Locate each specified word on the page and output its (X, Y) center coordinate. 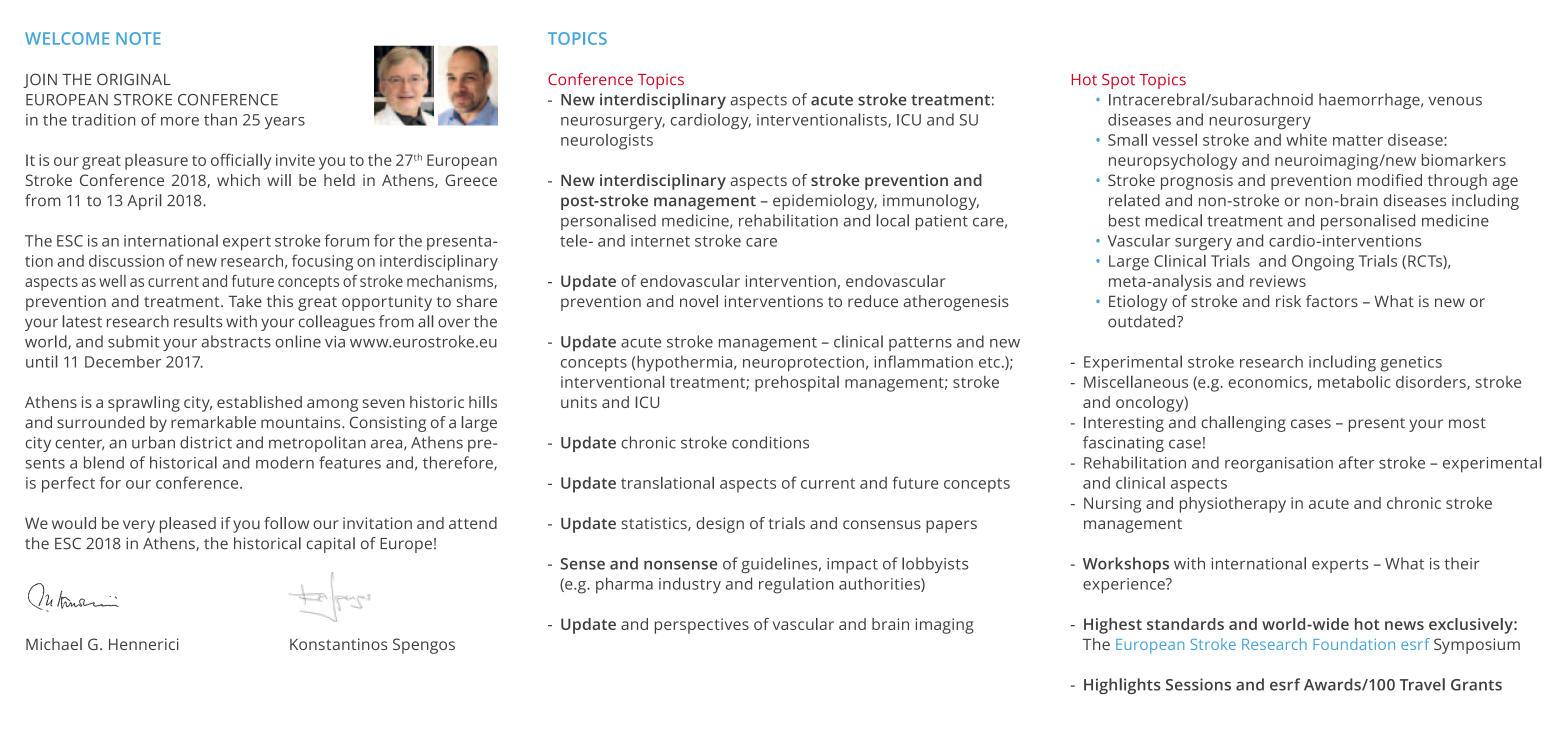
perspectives (702, 626)
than (220, 119)
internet (660, 241)
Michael (54, 644)
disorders (1432, 383)
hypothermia (686, 363)
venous (1455, 101)
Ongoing (1323, 263)
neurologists (607, 142)
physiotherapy (1233, 505)
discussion (126, 260)
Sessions (1198, 684)
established (259, 402)
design (720, 525)
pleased (188, 525)
